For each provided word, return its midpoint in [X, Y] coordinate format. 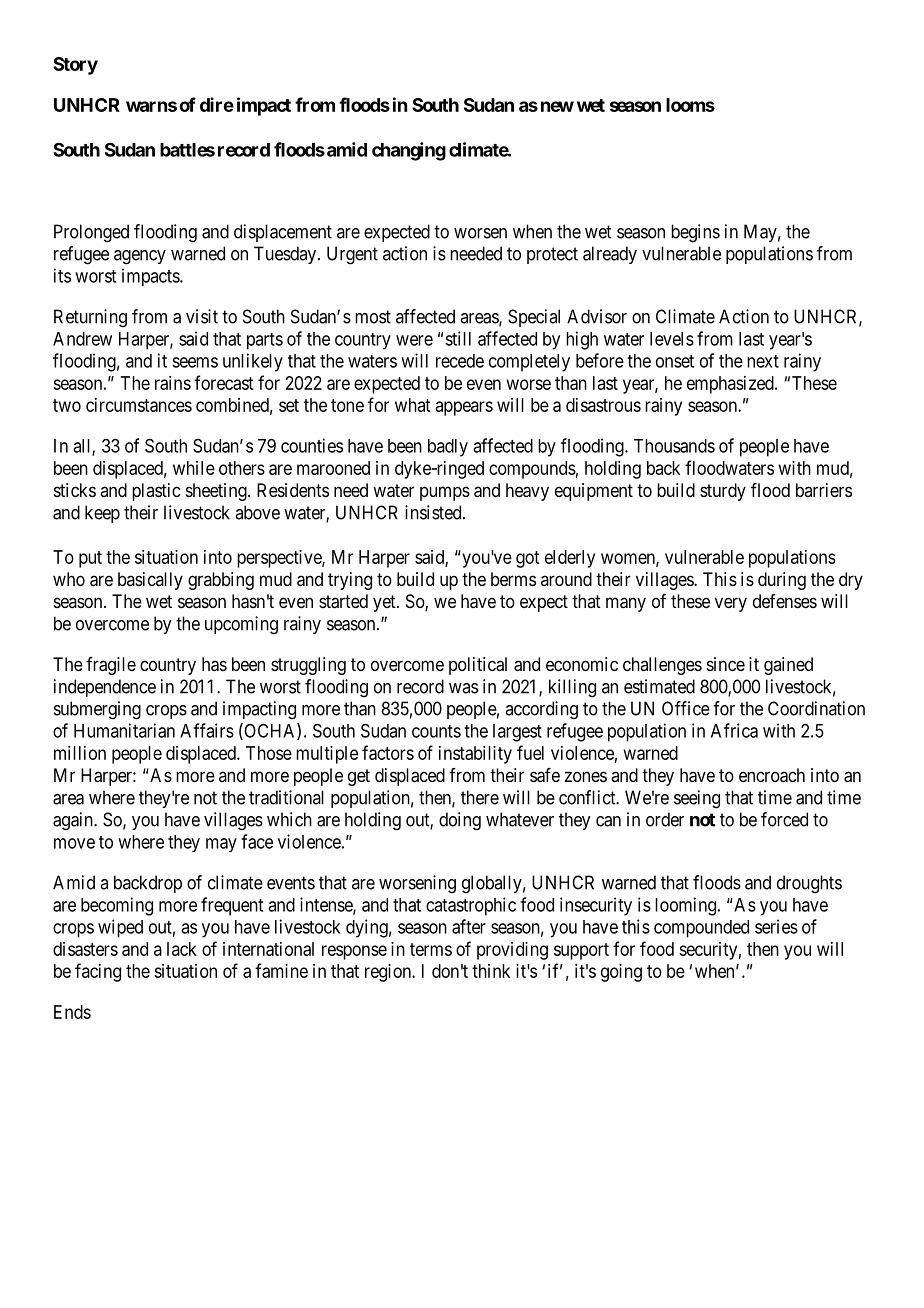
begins [695, 233]
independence [105, 688]
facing [98, 972]
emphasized [731, 385]
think [491, 971]
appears [464, 408]
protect [552, 255]
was [463, 688]
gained [788, 666]
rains [173, 383]
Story [75, 66]
